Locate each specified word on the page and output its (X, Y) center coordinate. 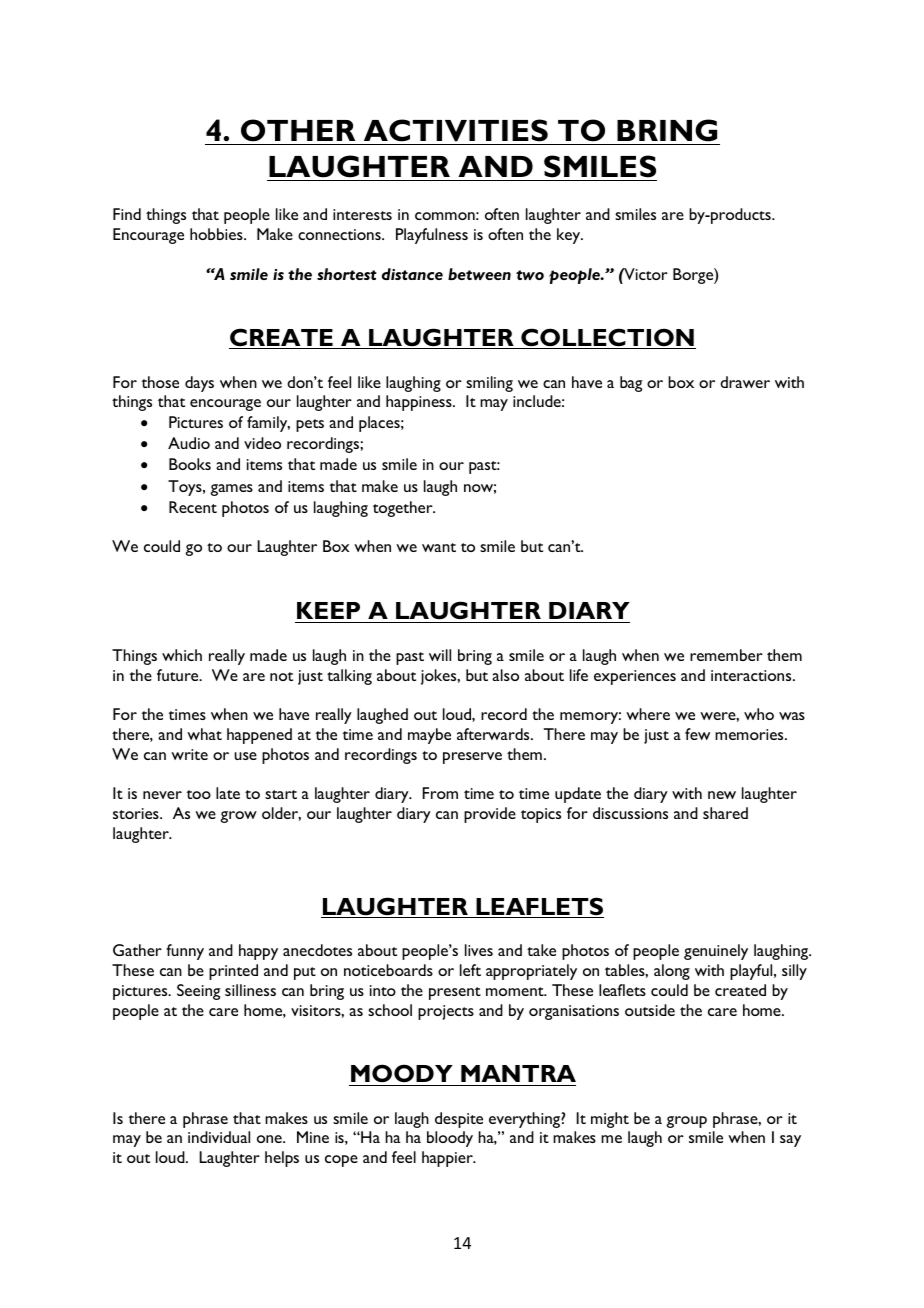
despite (459, 1120)
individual (219, 1137)
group (686, 1122)
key (570, 236)
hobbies (217, 234)
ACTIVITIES (456, 130)
